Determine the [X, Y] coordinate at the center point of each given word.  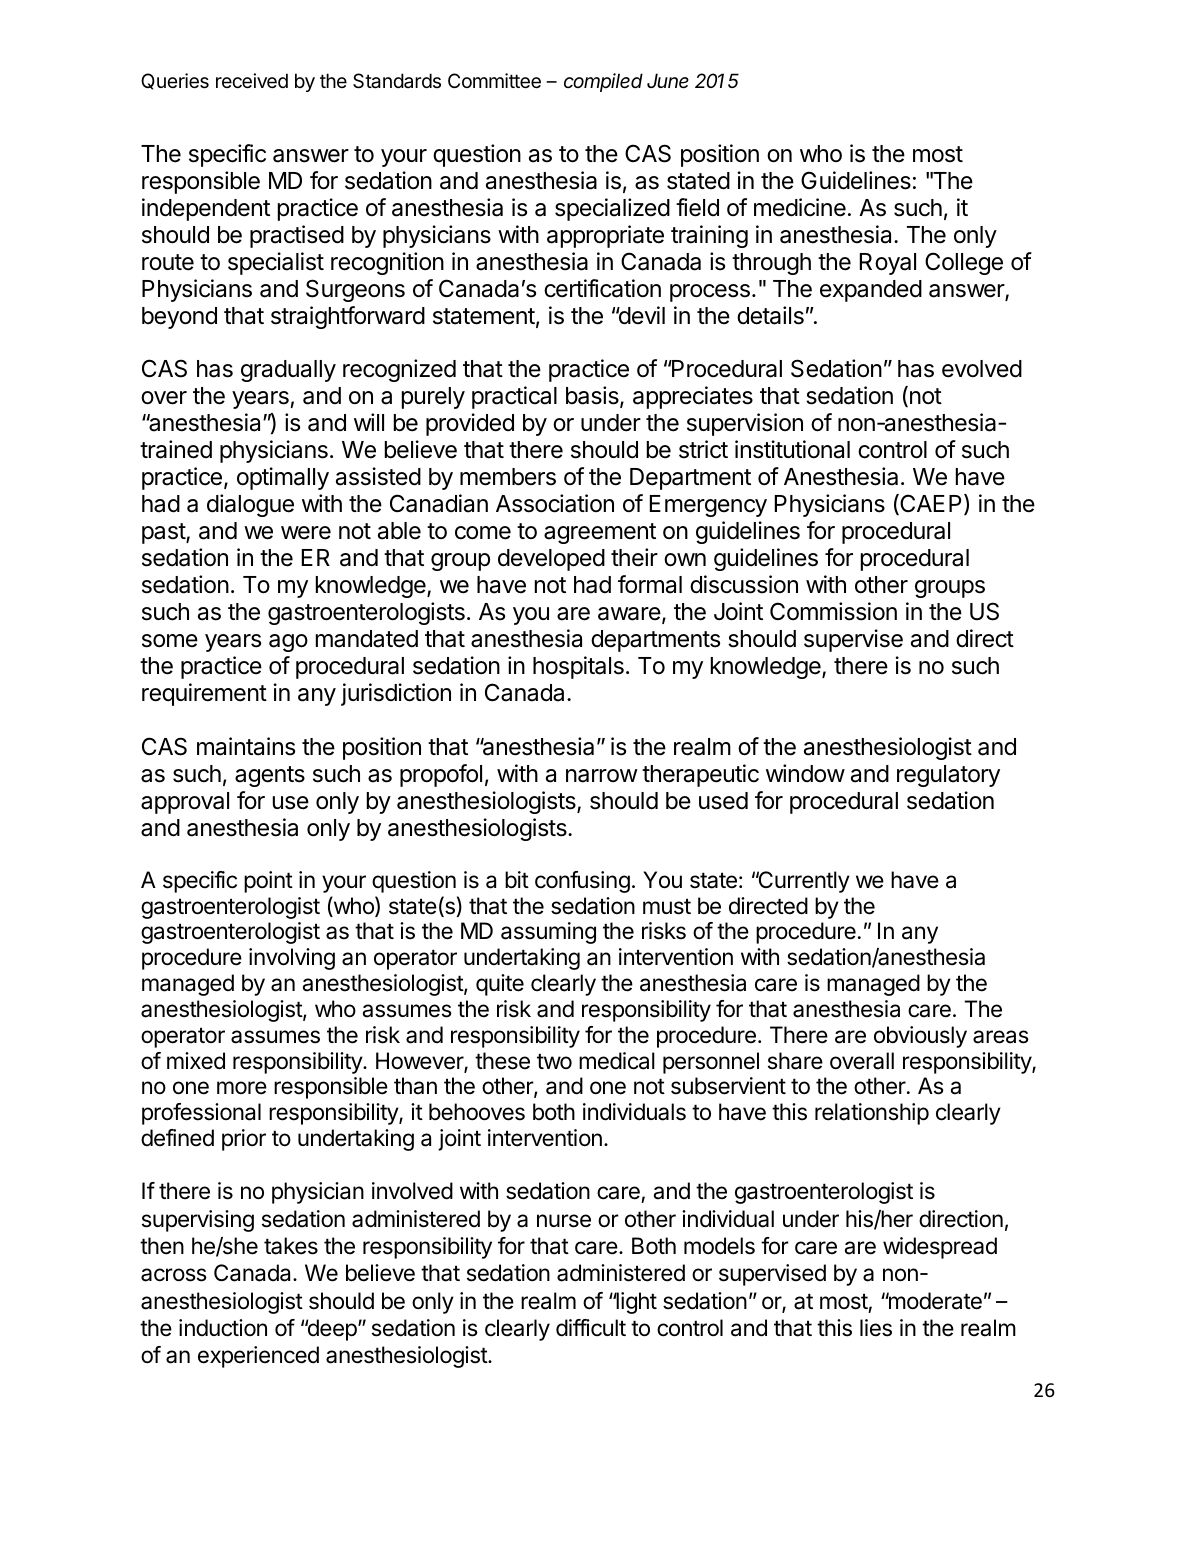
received [252, 81]
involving [292, 959]
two [554, 1061]
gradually [288, 371]
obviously [920, 1037]
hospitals [578, 667]
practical [514, 397]
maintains [246, 746]
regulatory [948, 776]
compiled [603, 82]
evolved [982, 369]
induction [223, 1328]
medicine [800, 207]
